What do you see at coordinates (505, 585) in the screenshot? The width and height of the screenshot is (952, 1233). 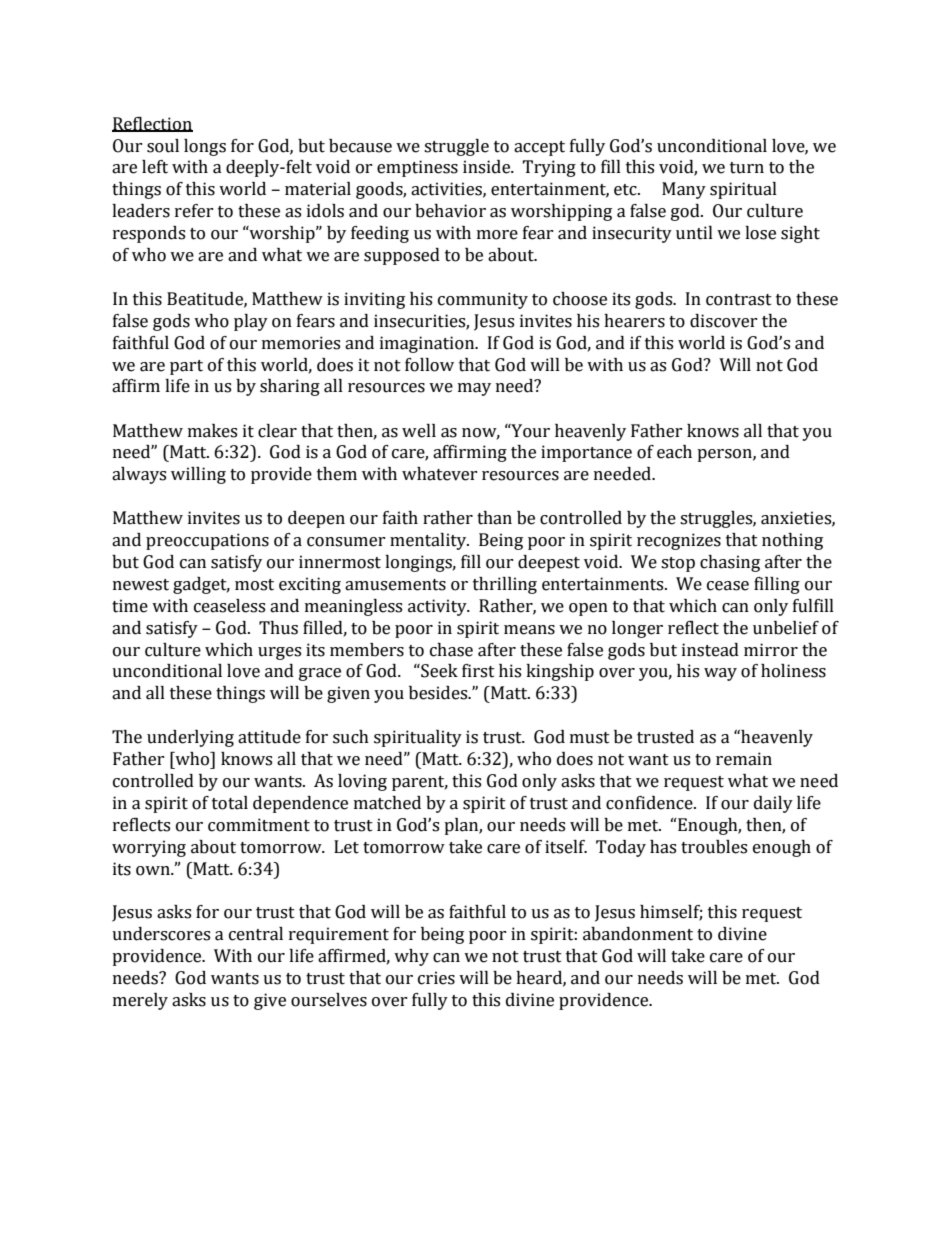 I see `thrilling` at bounding box center [505, 585].
